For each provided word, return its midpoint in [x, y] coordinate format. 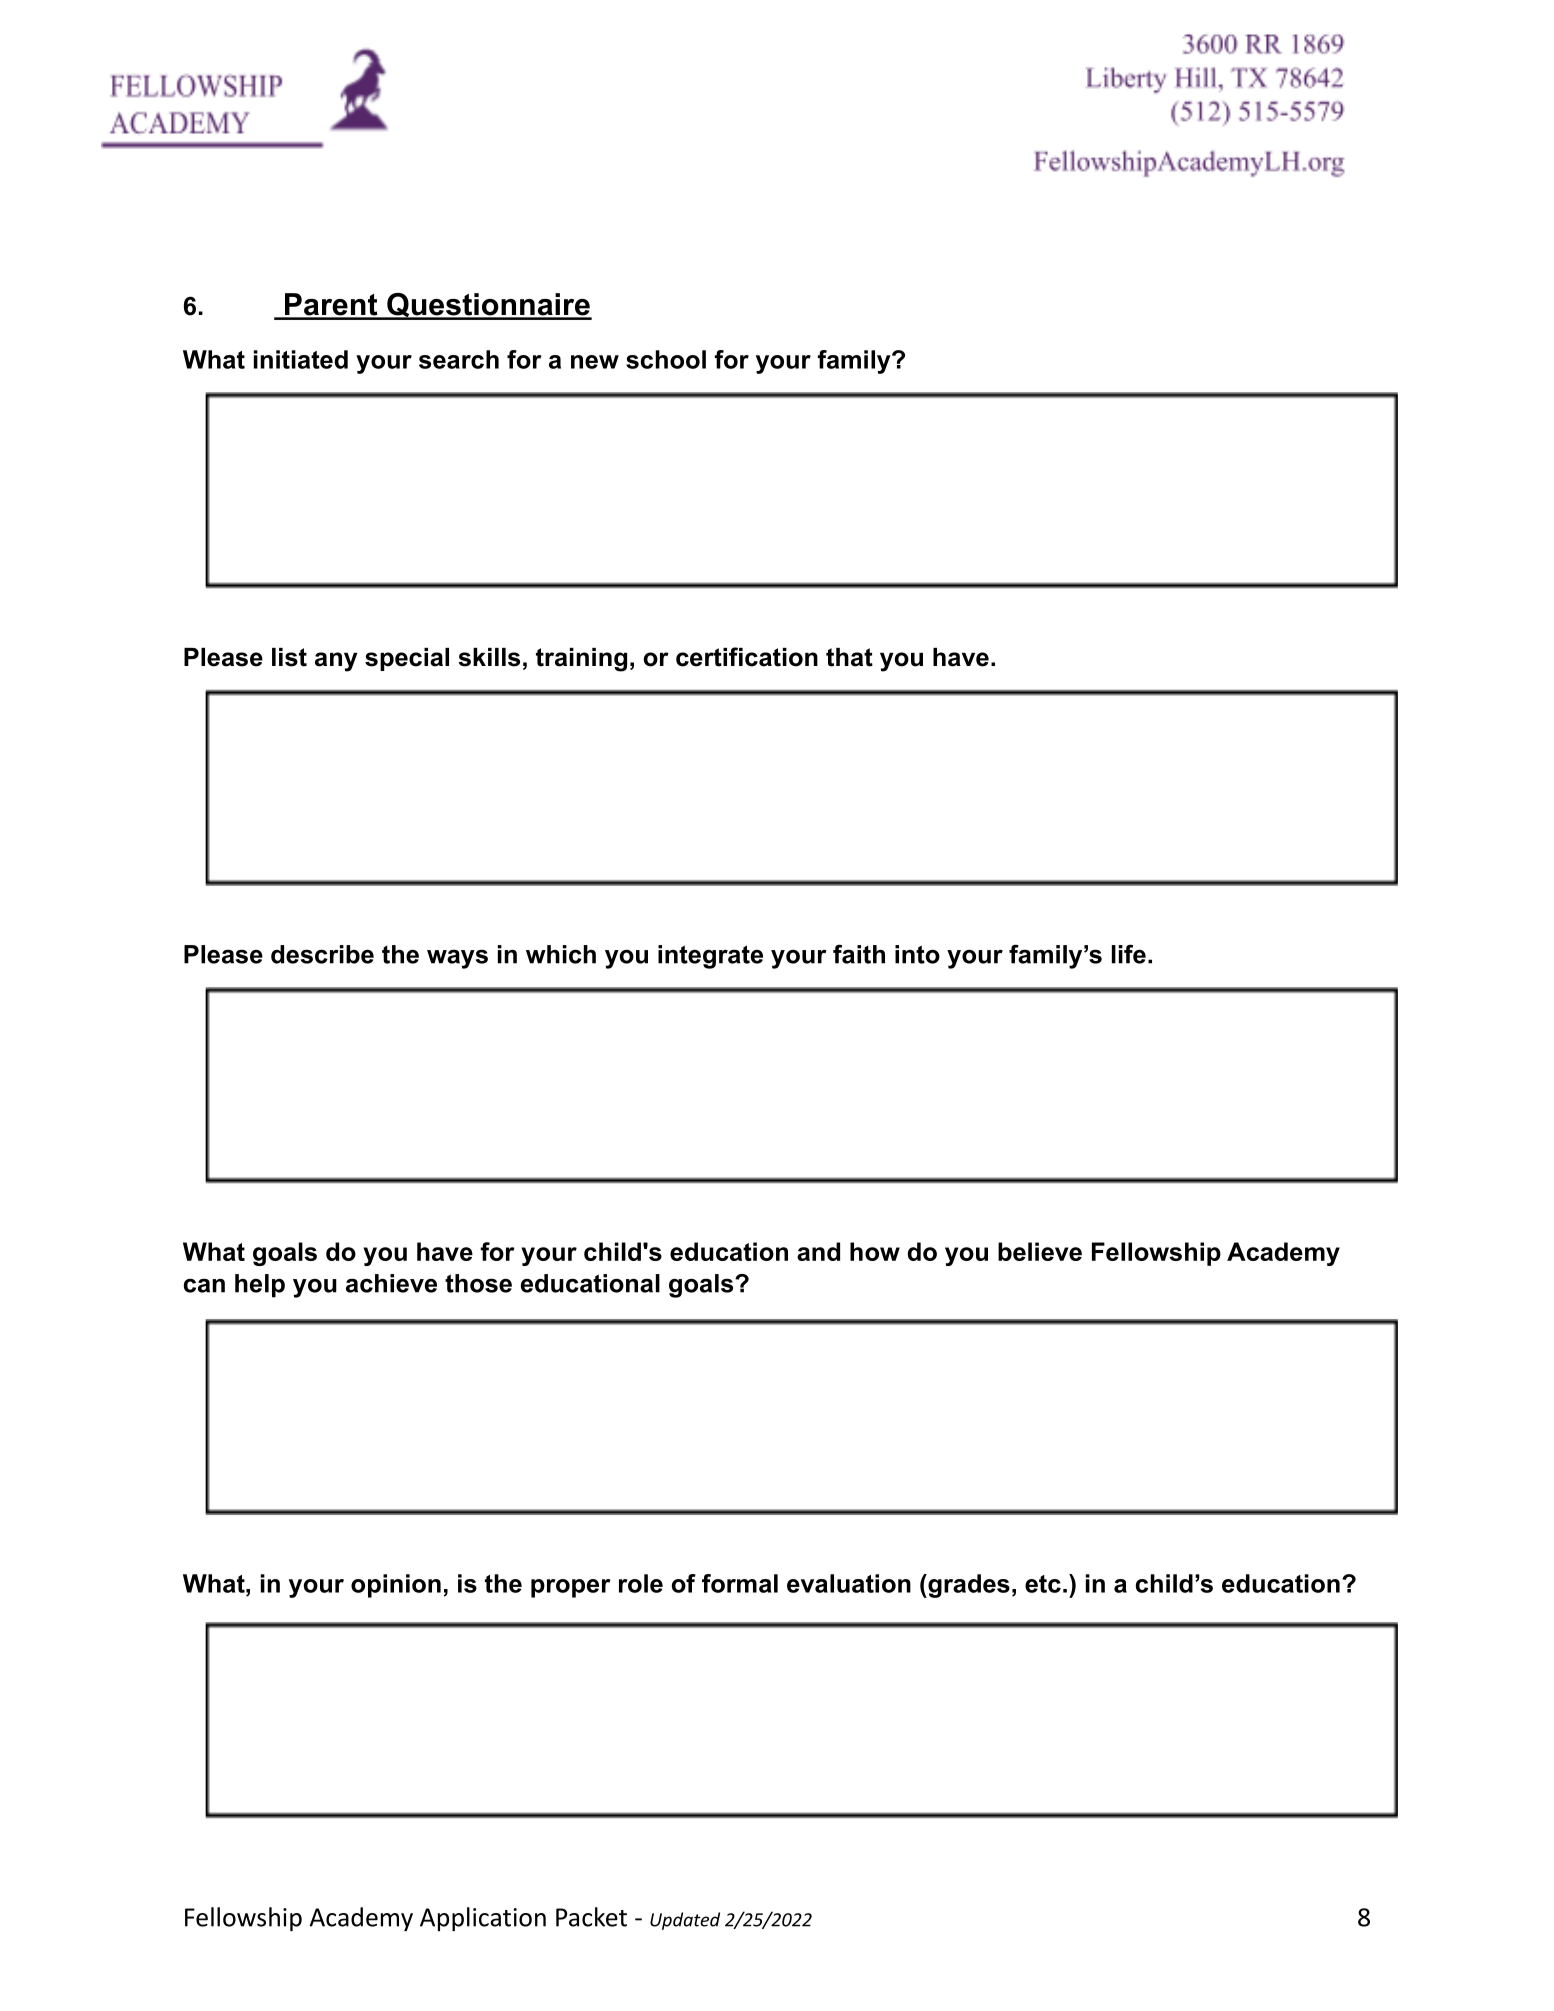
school [666, 359]
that [849, 657]
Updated [685, 1921]
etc [1043, 1584]
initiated [301, 359]
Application [483, 1919]
